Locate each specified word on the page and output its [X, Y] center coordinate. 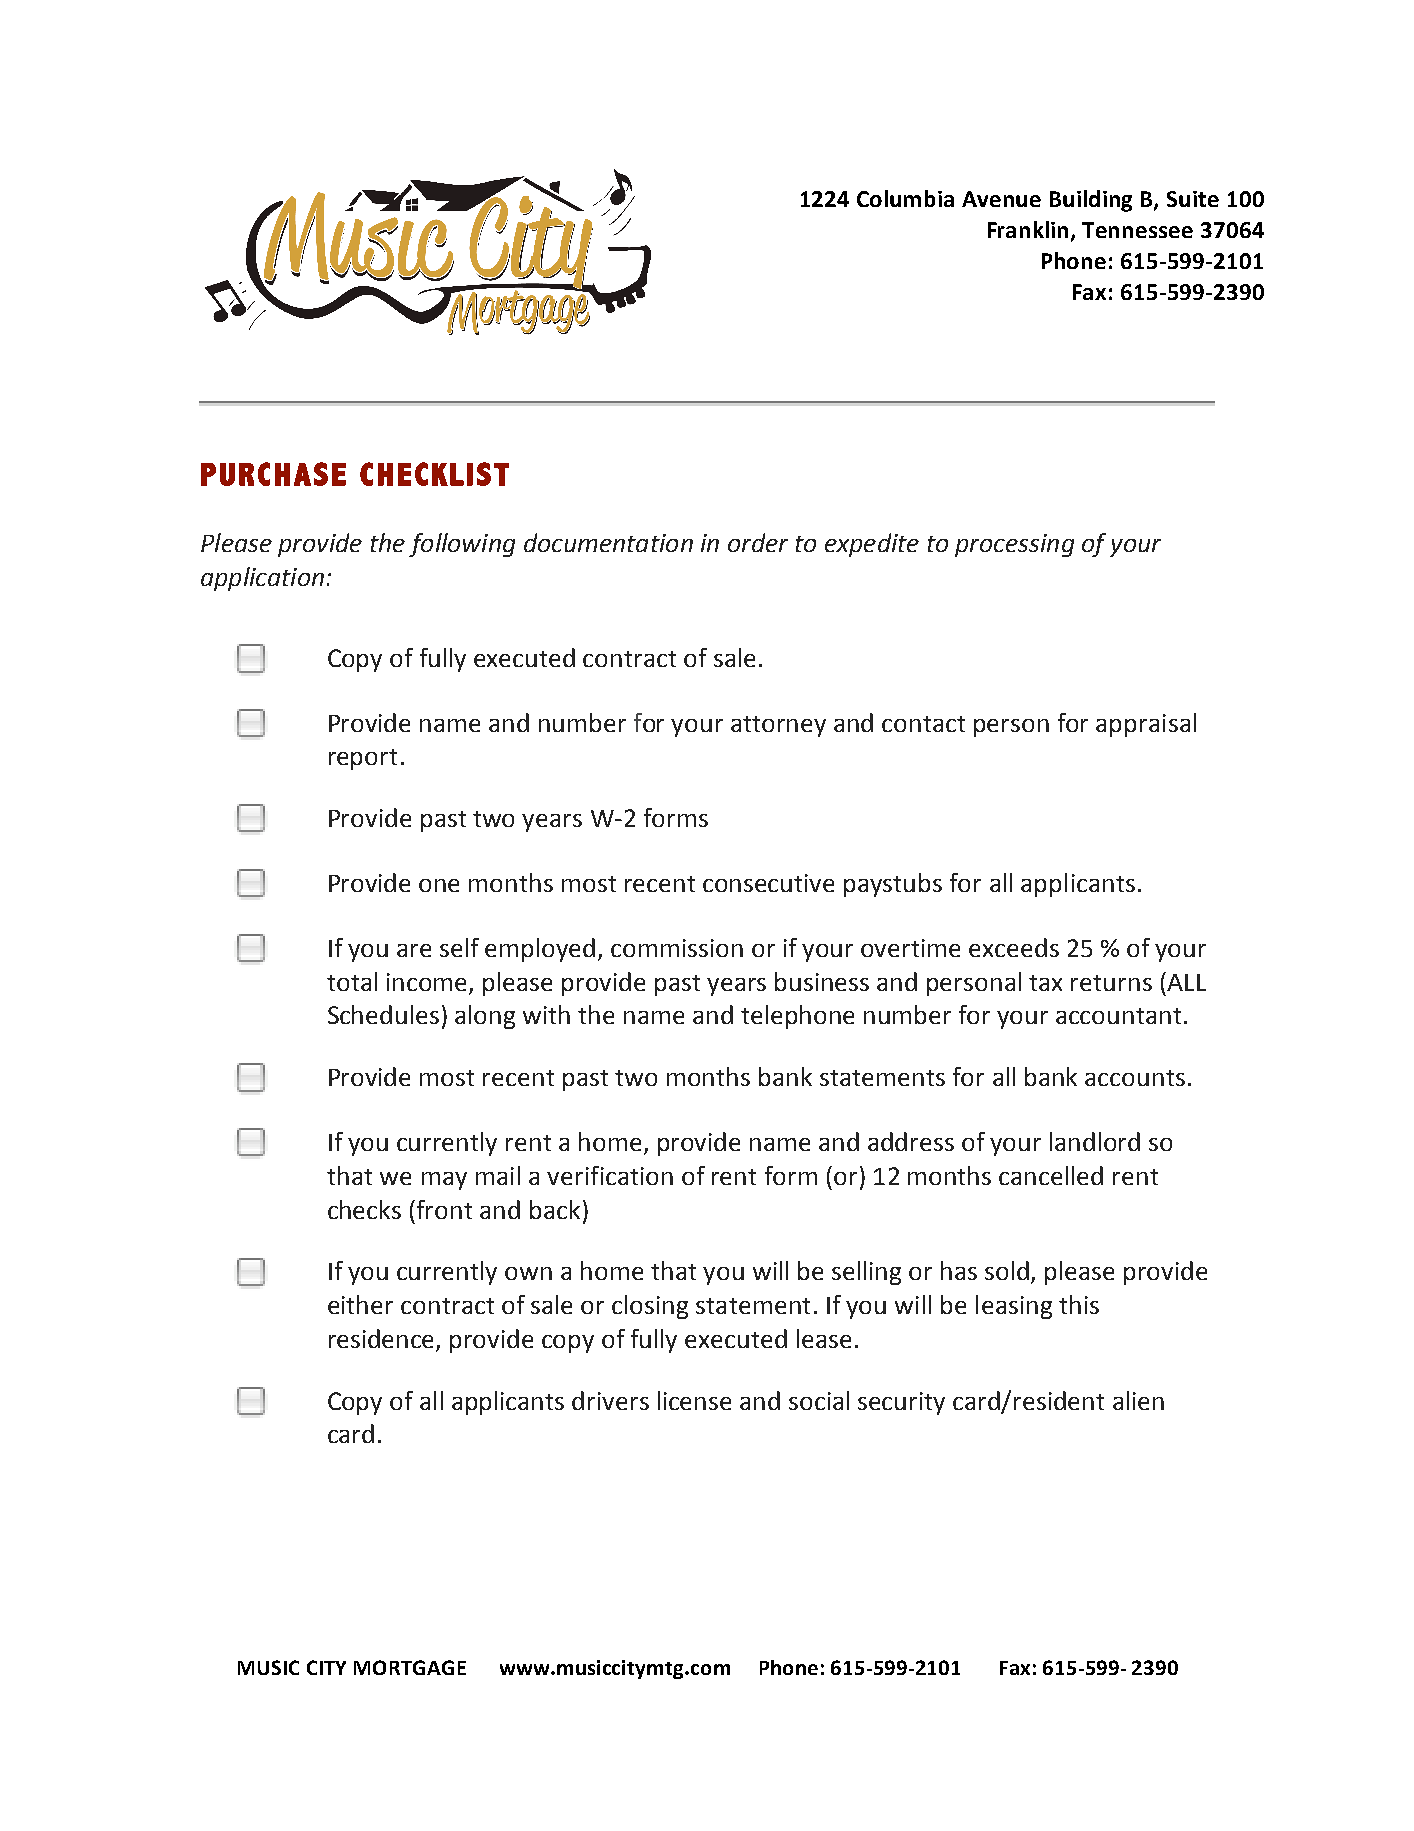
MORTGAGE [410, 1667]
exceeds [1014, 947]
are [414, 950]
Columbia [905, 198]
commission [677, 948]
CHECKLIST [434, 474]
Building [1091, 201]
